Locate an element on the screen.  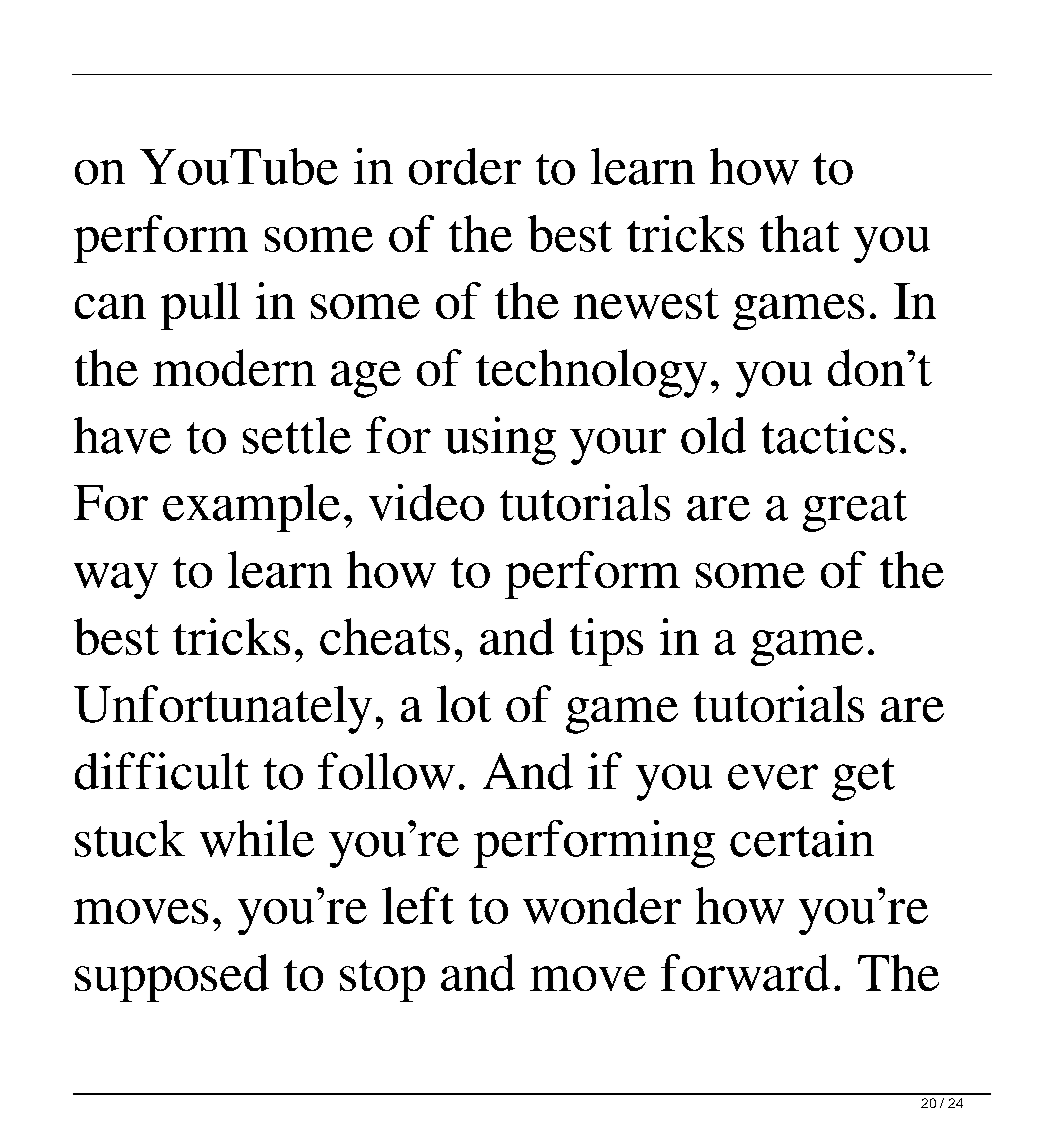
ever is located at coordinates (773, 777).
